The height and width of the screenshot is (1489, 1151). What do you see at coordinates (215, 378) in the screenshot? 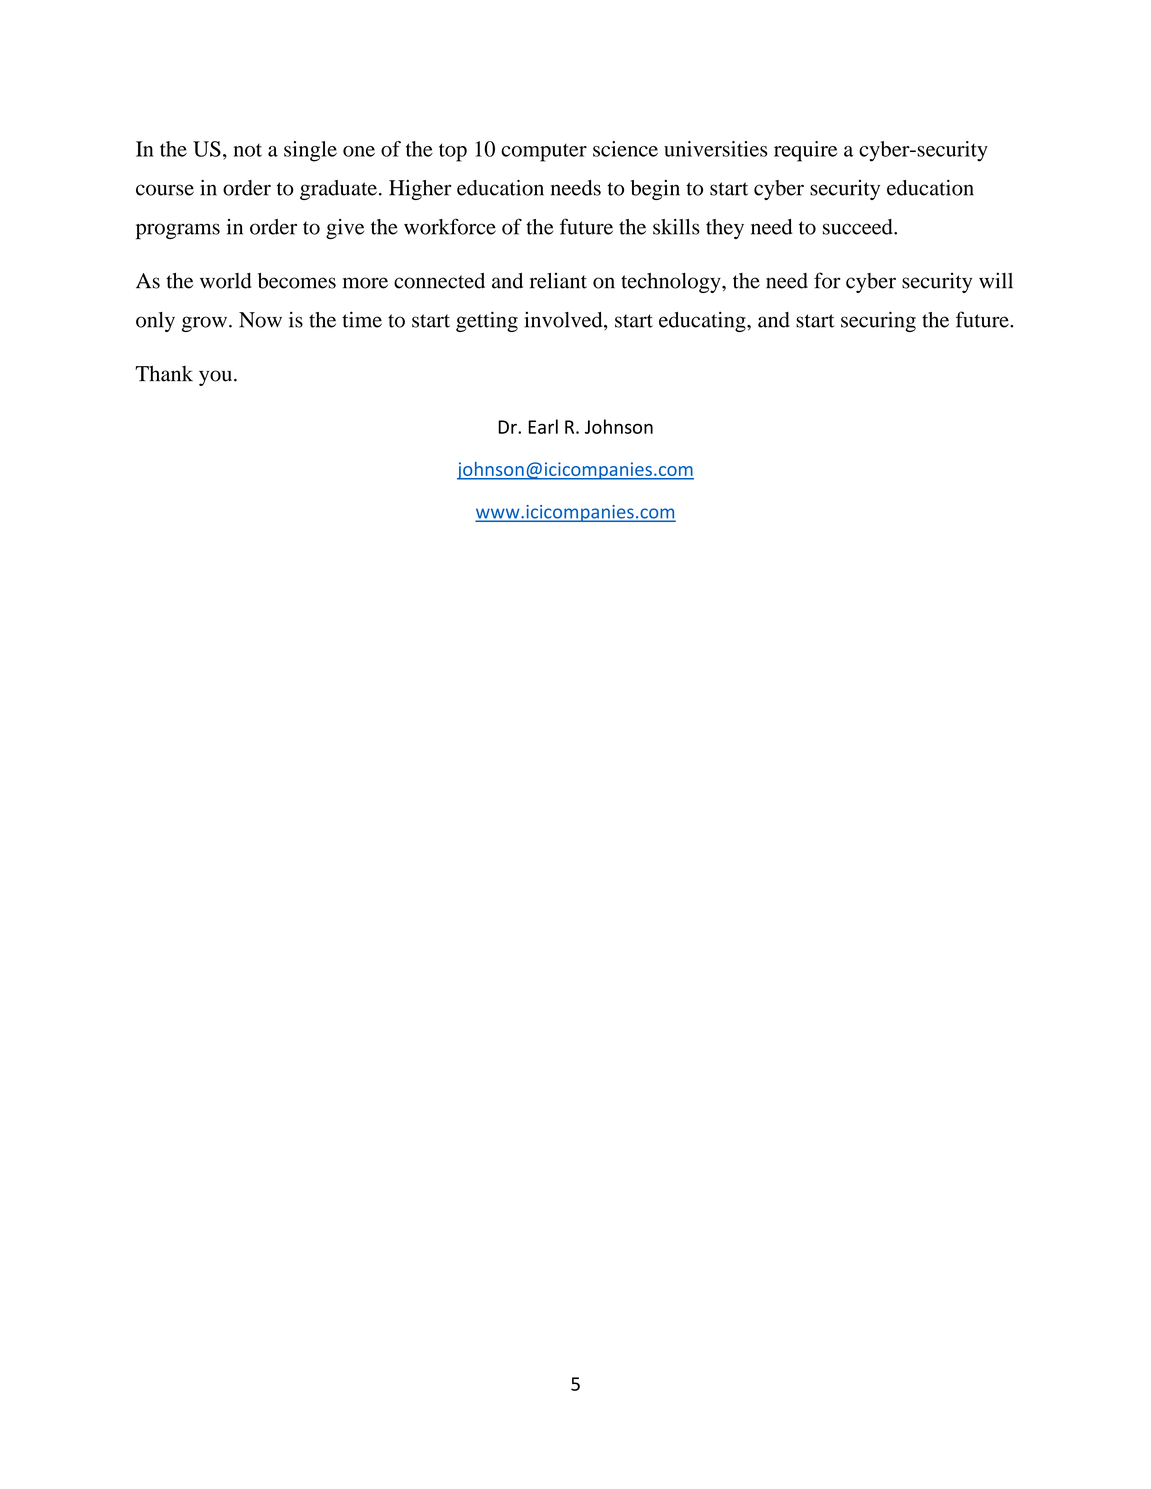
I see `you` at bounding box center [215, 378].
